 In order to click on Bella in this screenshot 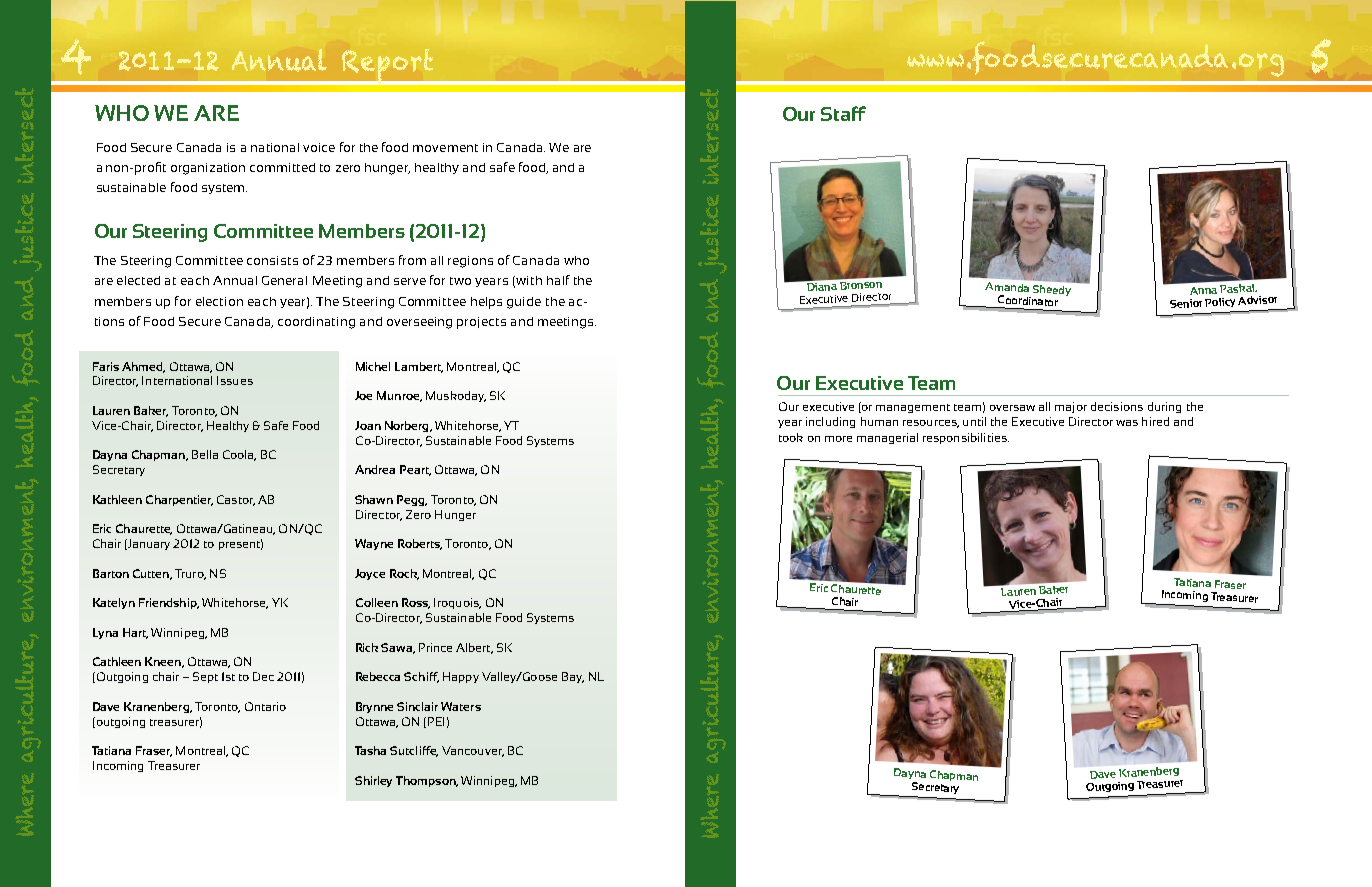, I will do `click(205, 454)`.
